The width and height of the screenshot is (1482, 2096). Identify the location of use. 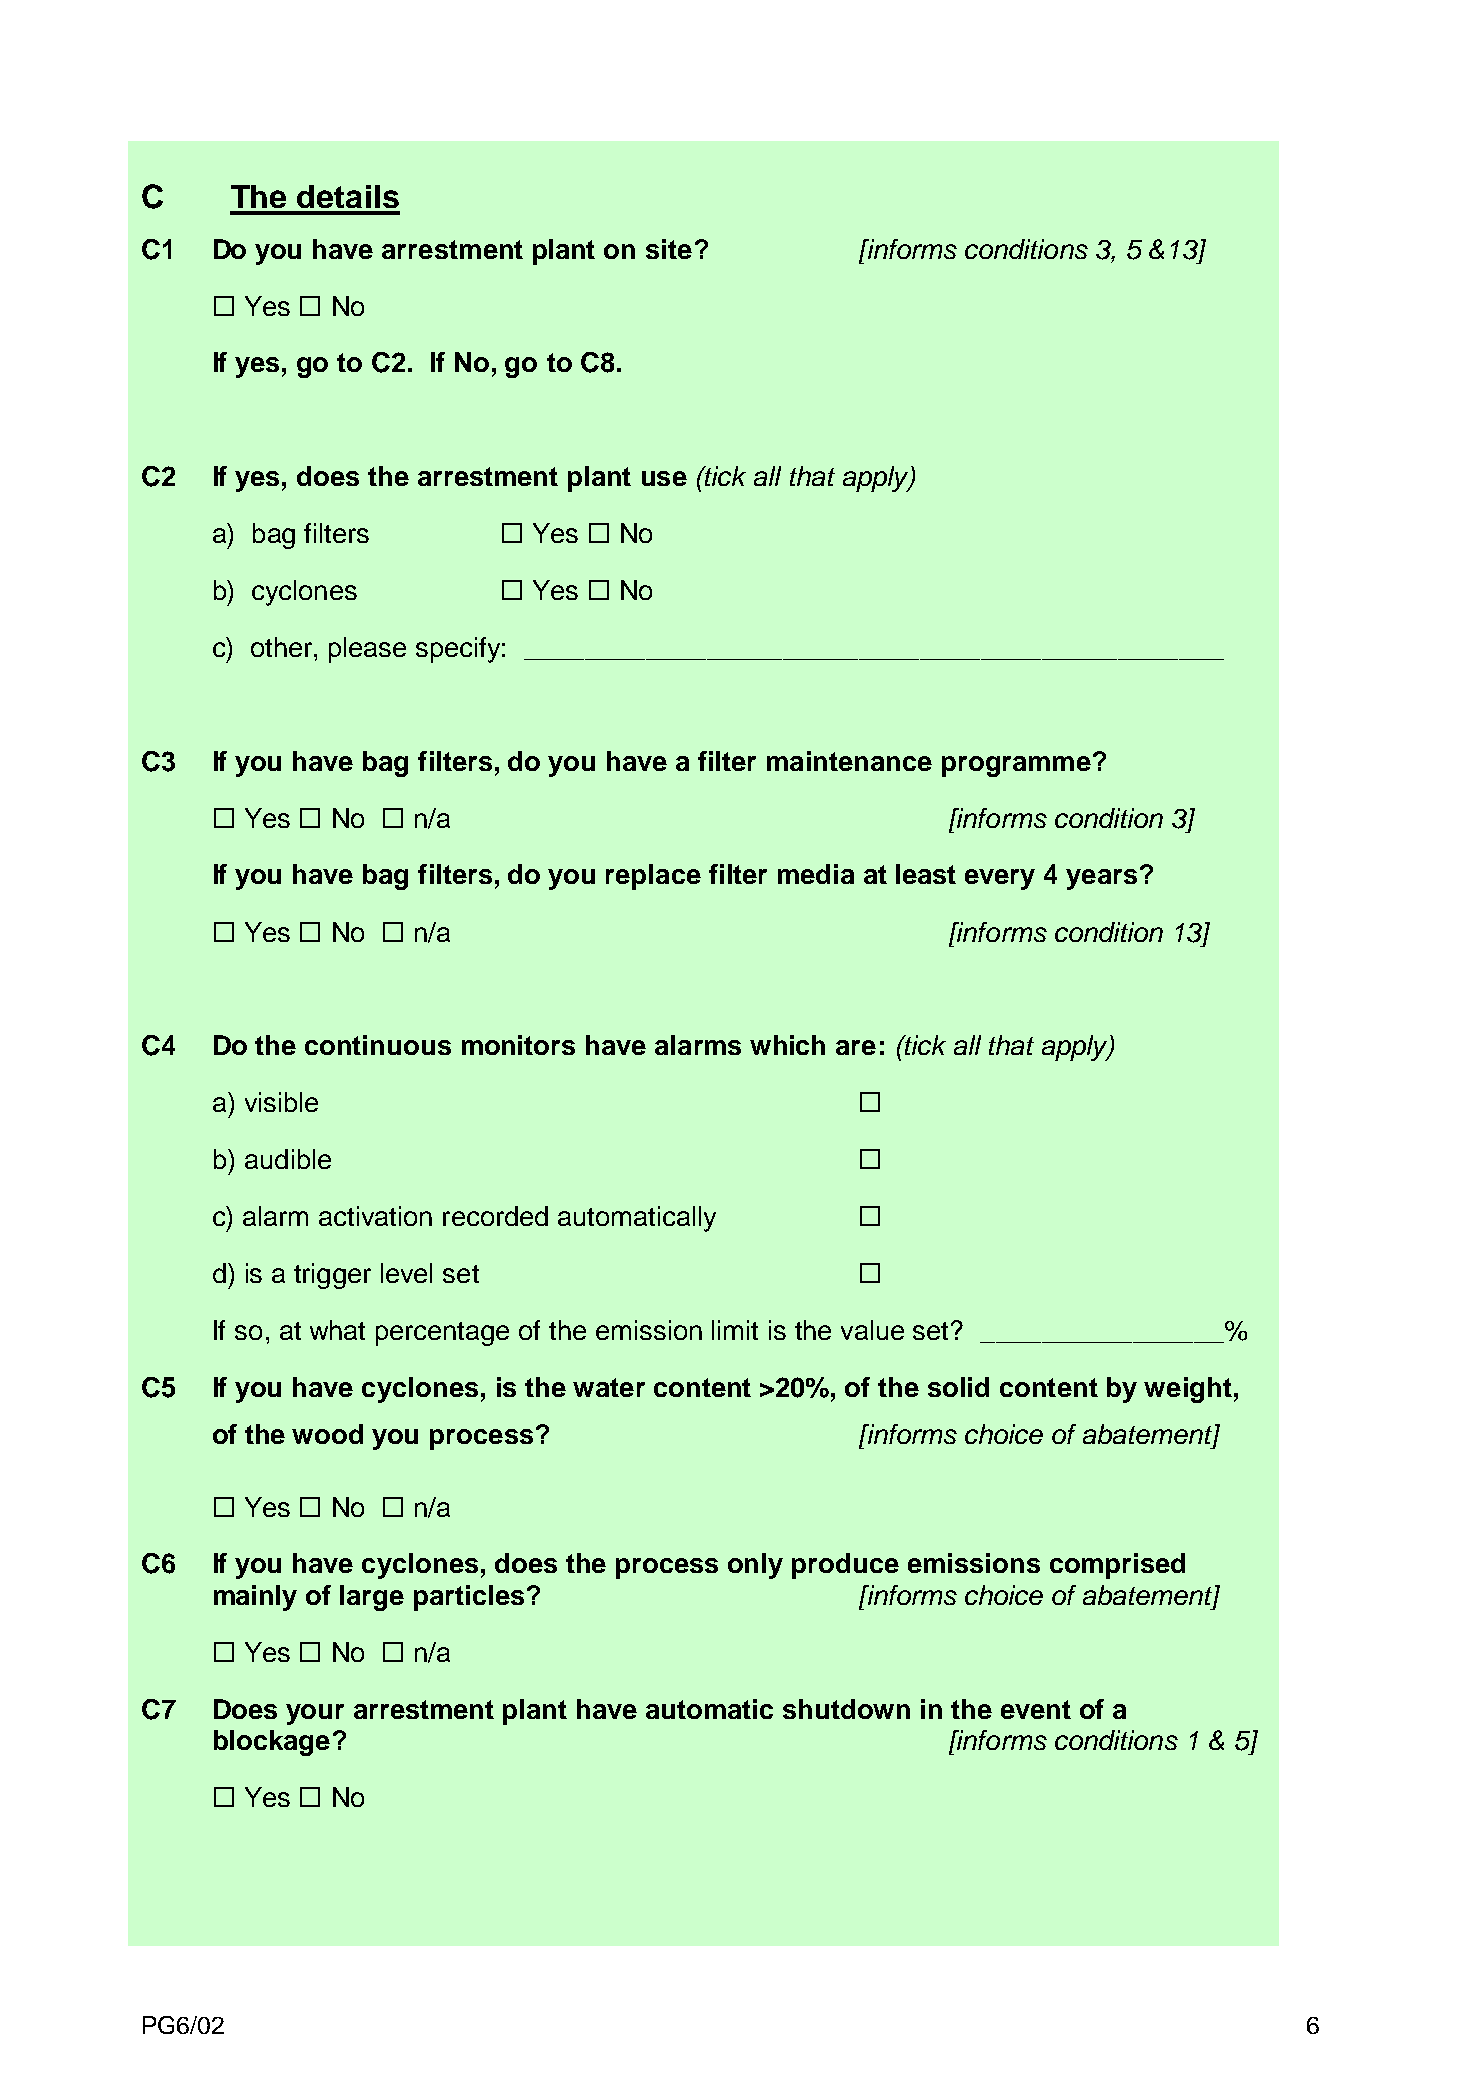
(664, 478).
